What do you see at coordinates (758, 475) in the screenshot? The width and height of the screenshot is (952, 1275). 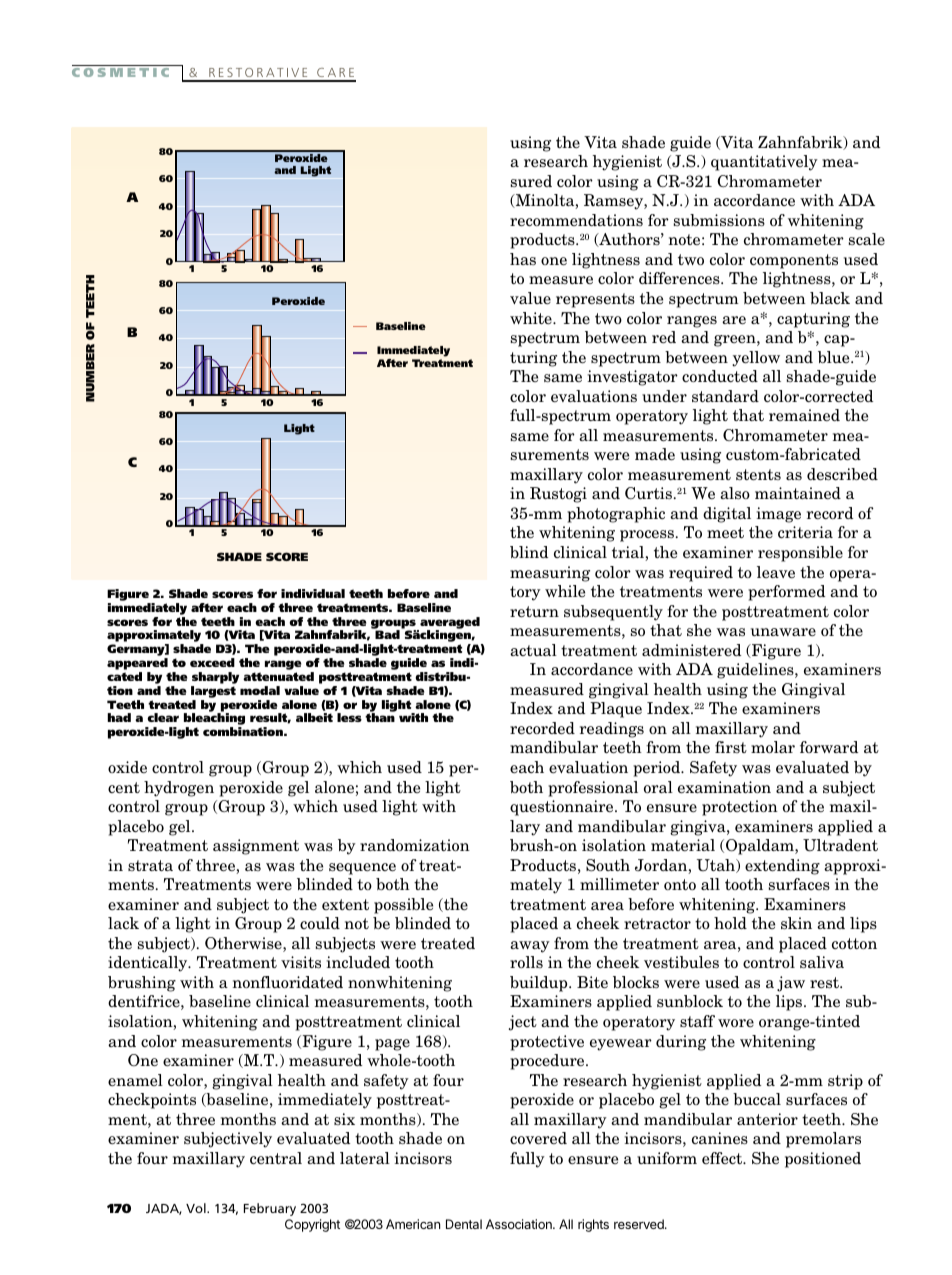 I see `stents` at bounding box center [758, 475].
